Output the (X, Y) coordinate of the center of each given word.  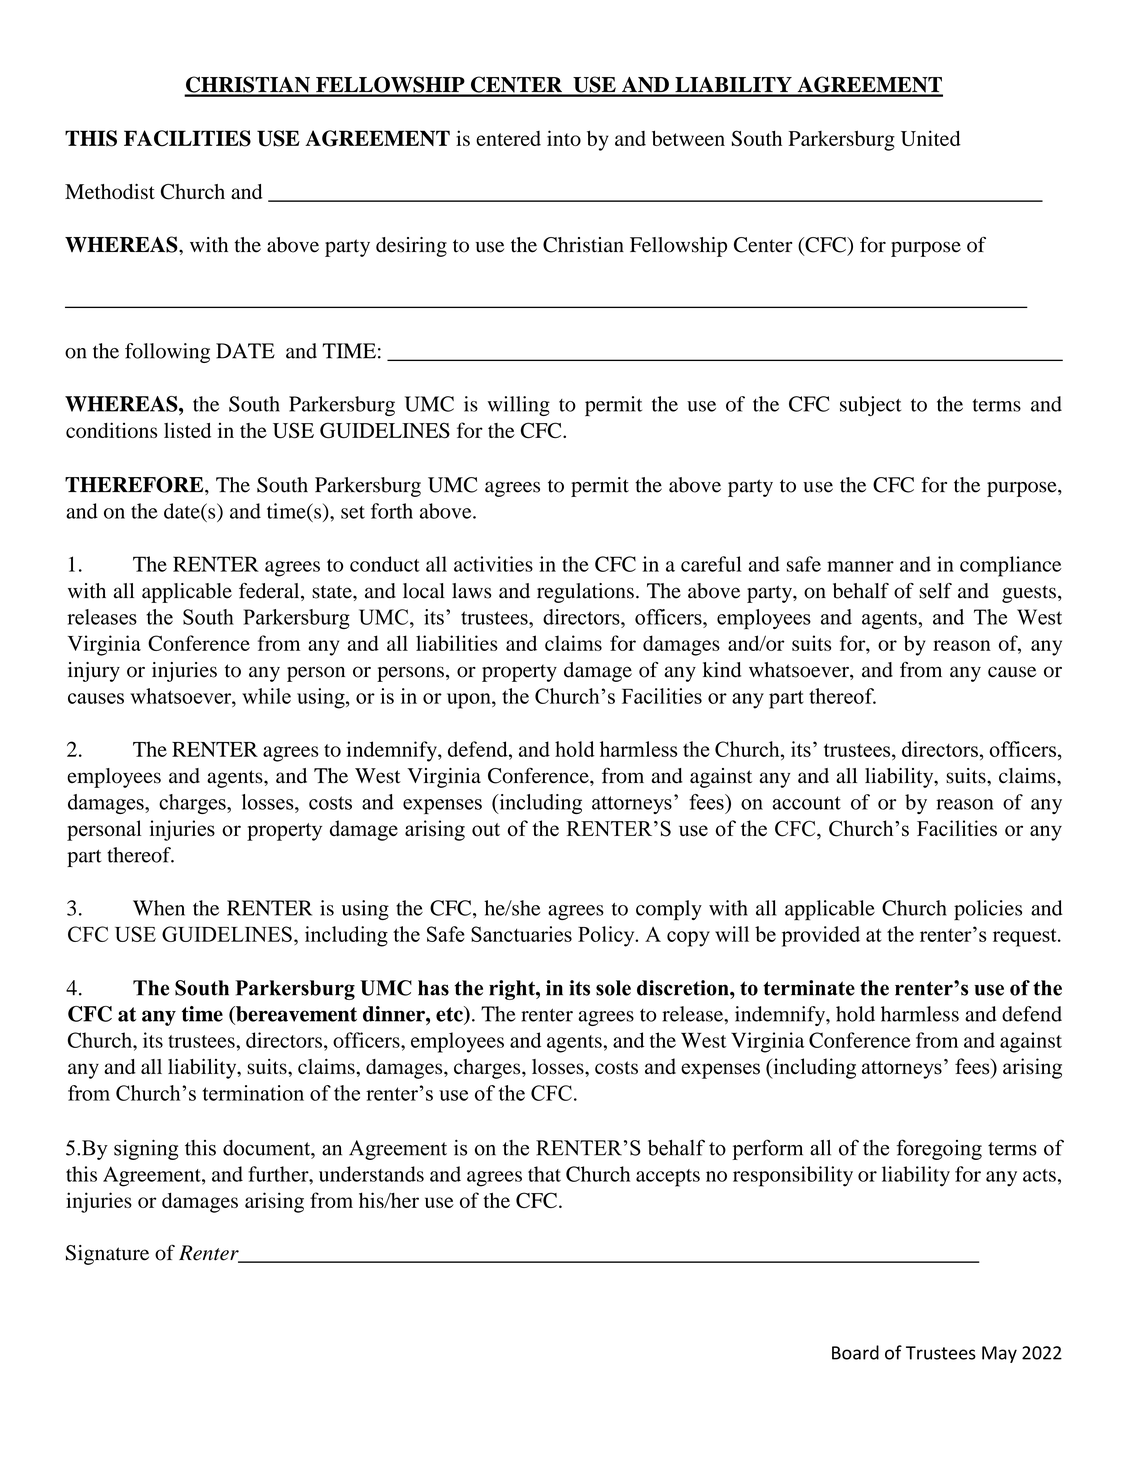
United (931, 138)
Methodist (110, 192)
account (807, 803)
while (266, 696)
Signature (107, 1255)
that (544, 1174)
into (564, 138)
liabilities (456, 643)
